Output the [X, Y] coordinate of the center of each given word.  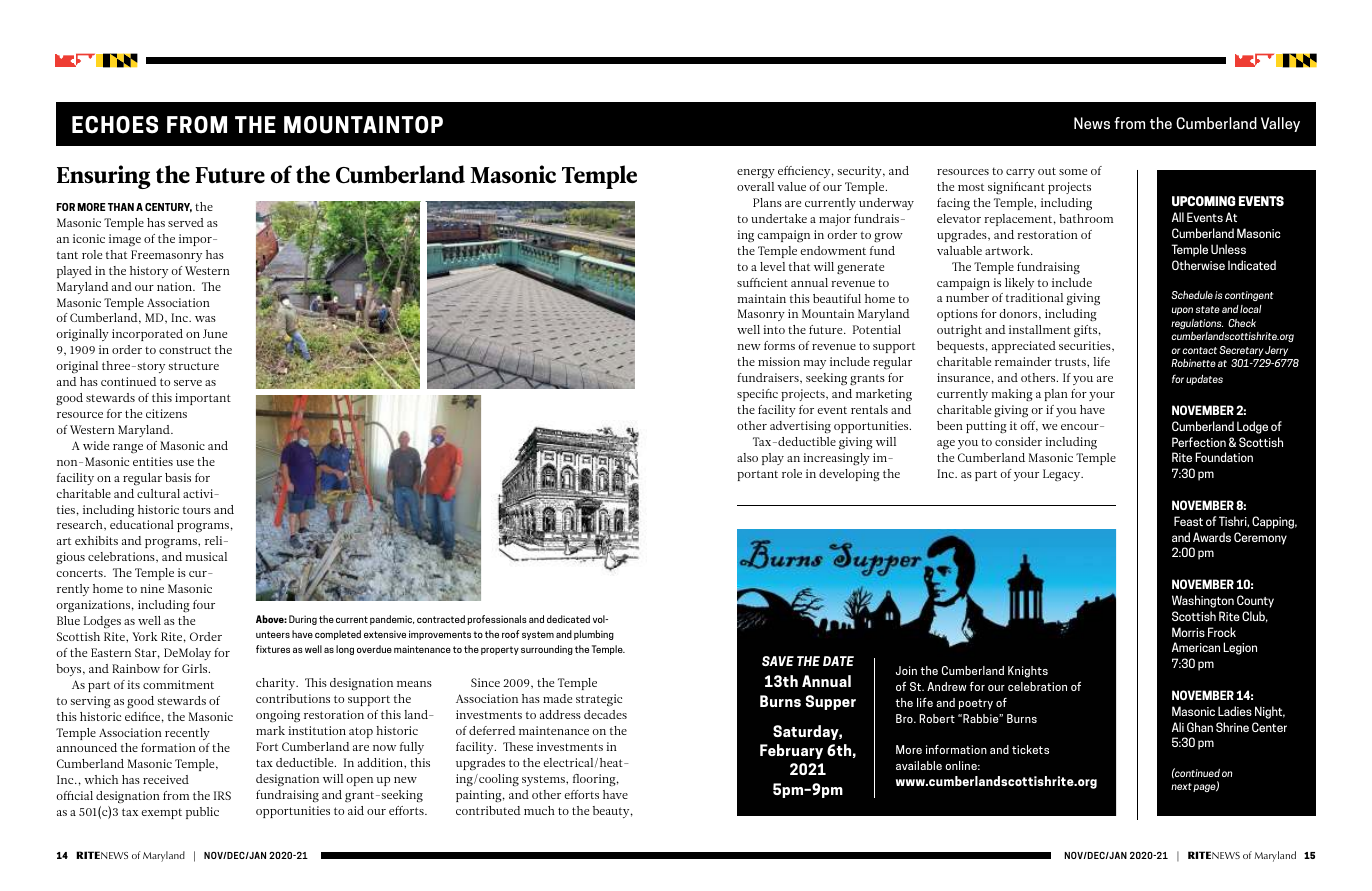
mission [779, 361]
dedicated [568, 619]
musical [206, 556]
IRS [222, 795]
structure [194, 366]
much [539, 810]
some [1073, 172]
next [1181, 786]
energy [756, 173]
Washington [1203, 601]
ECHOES [115, 125]
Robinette [1193, 363]
